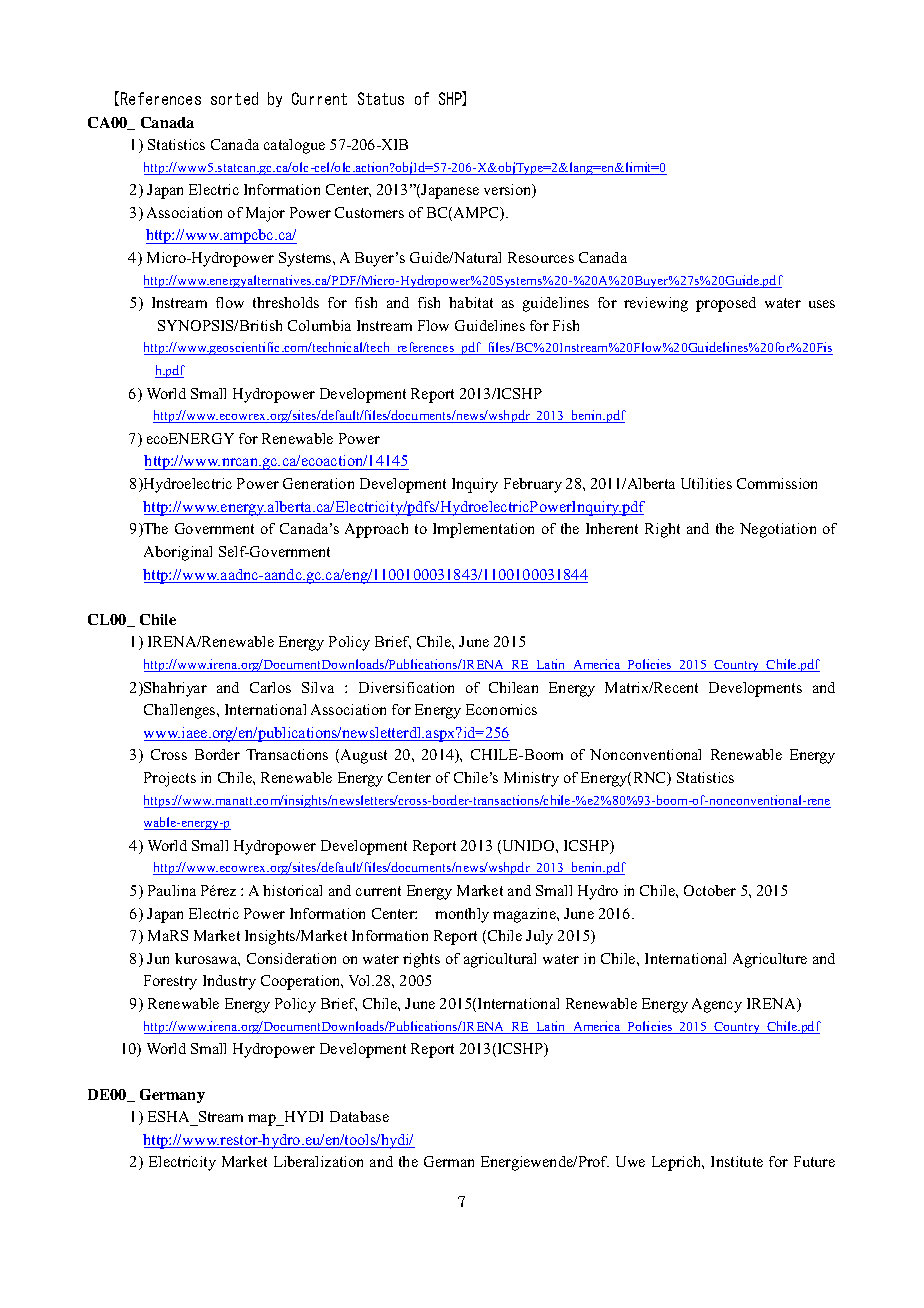  I want to click on Commission, so click(777, 483).
